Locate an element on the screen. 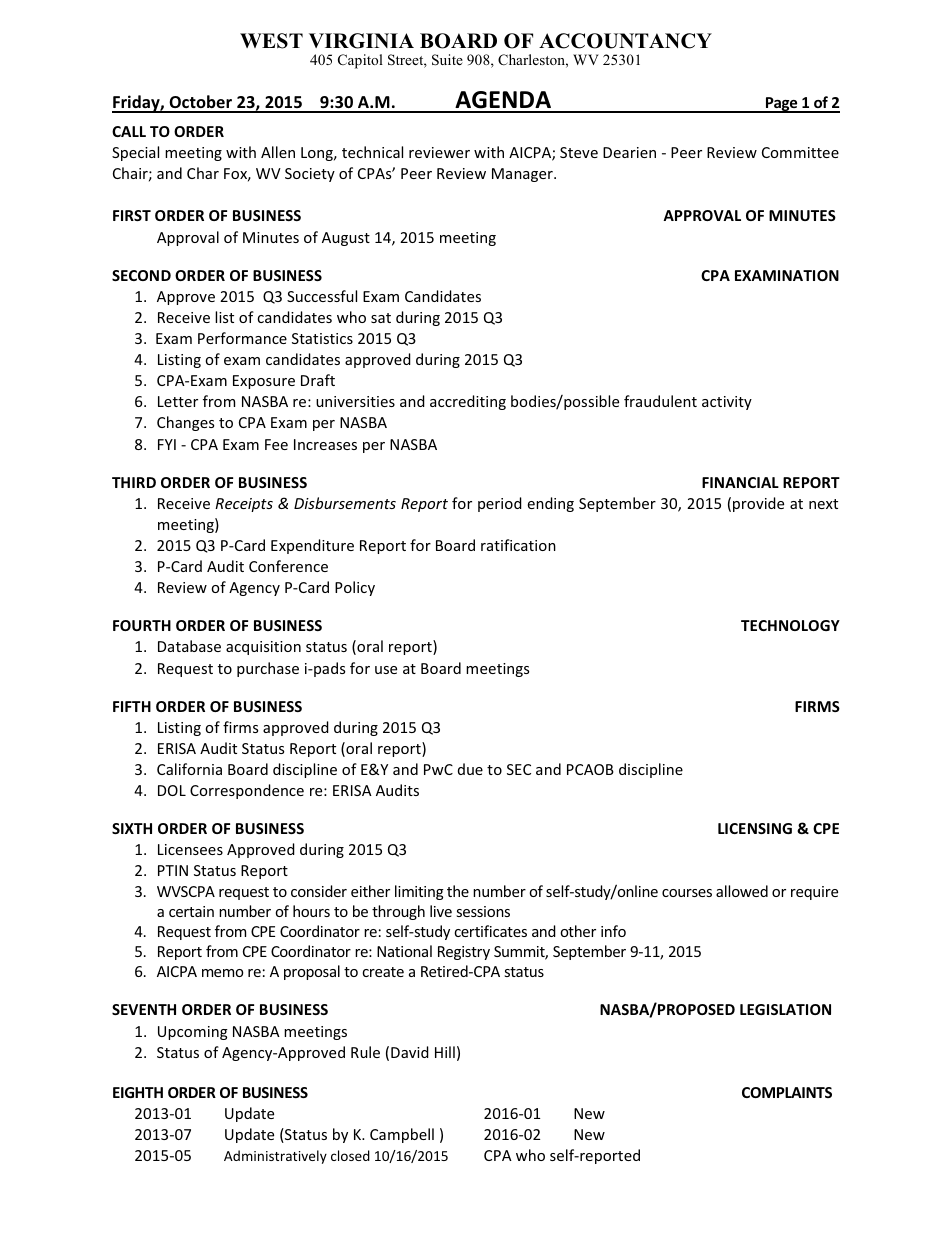 This screenshot has width=952, height=1233. Administratively is located at coordinates (275, 1157).
